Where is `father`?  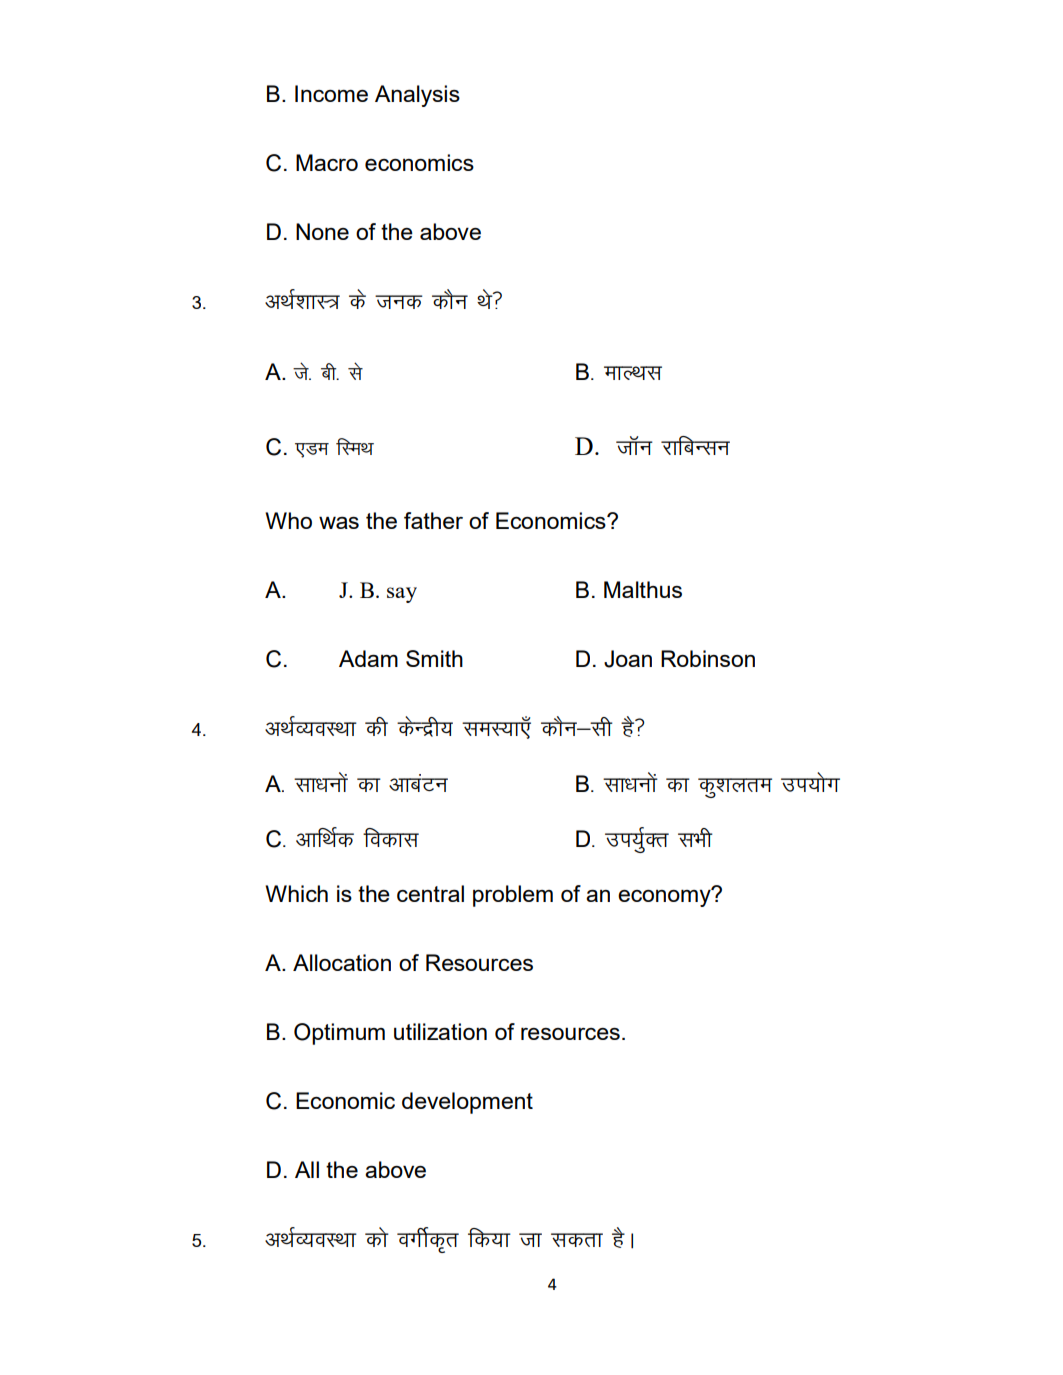
father is located at coordinates (433, 520).
